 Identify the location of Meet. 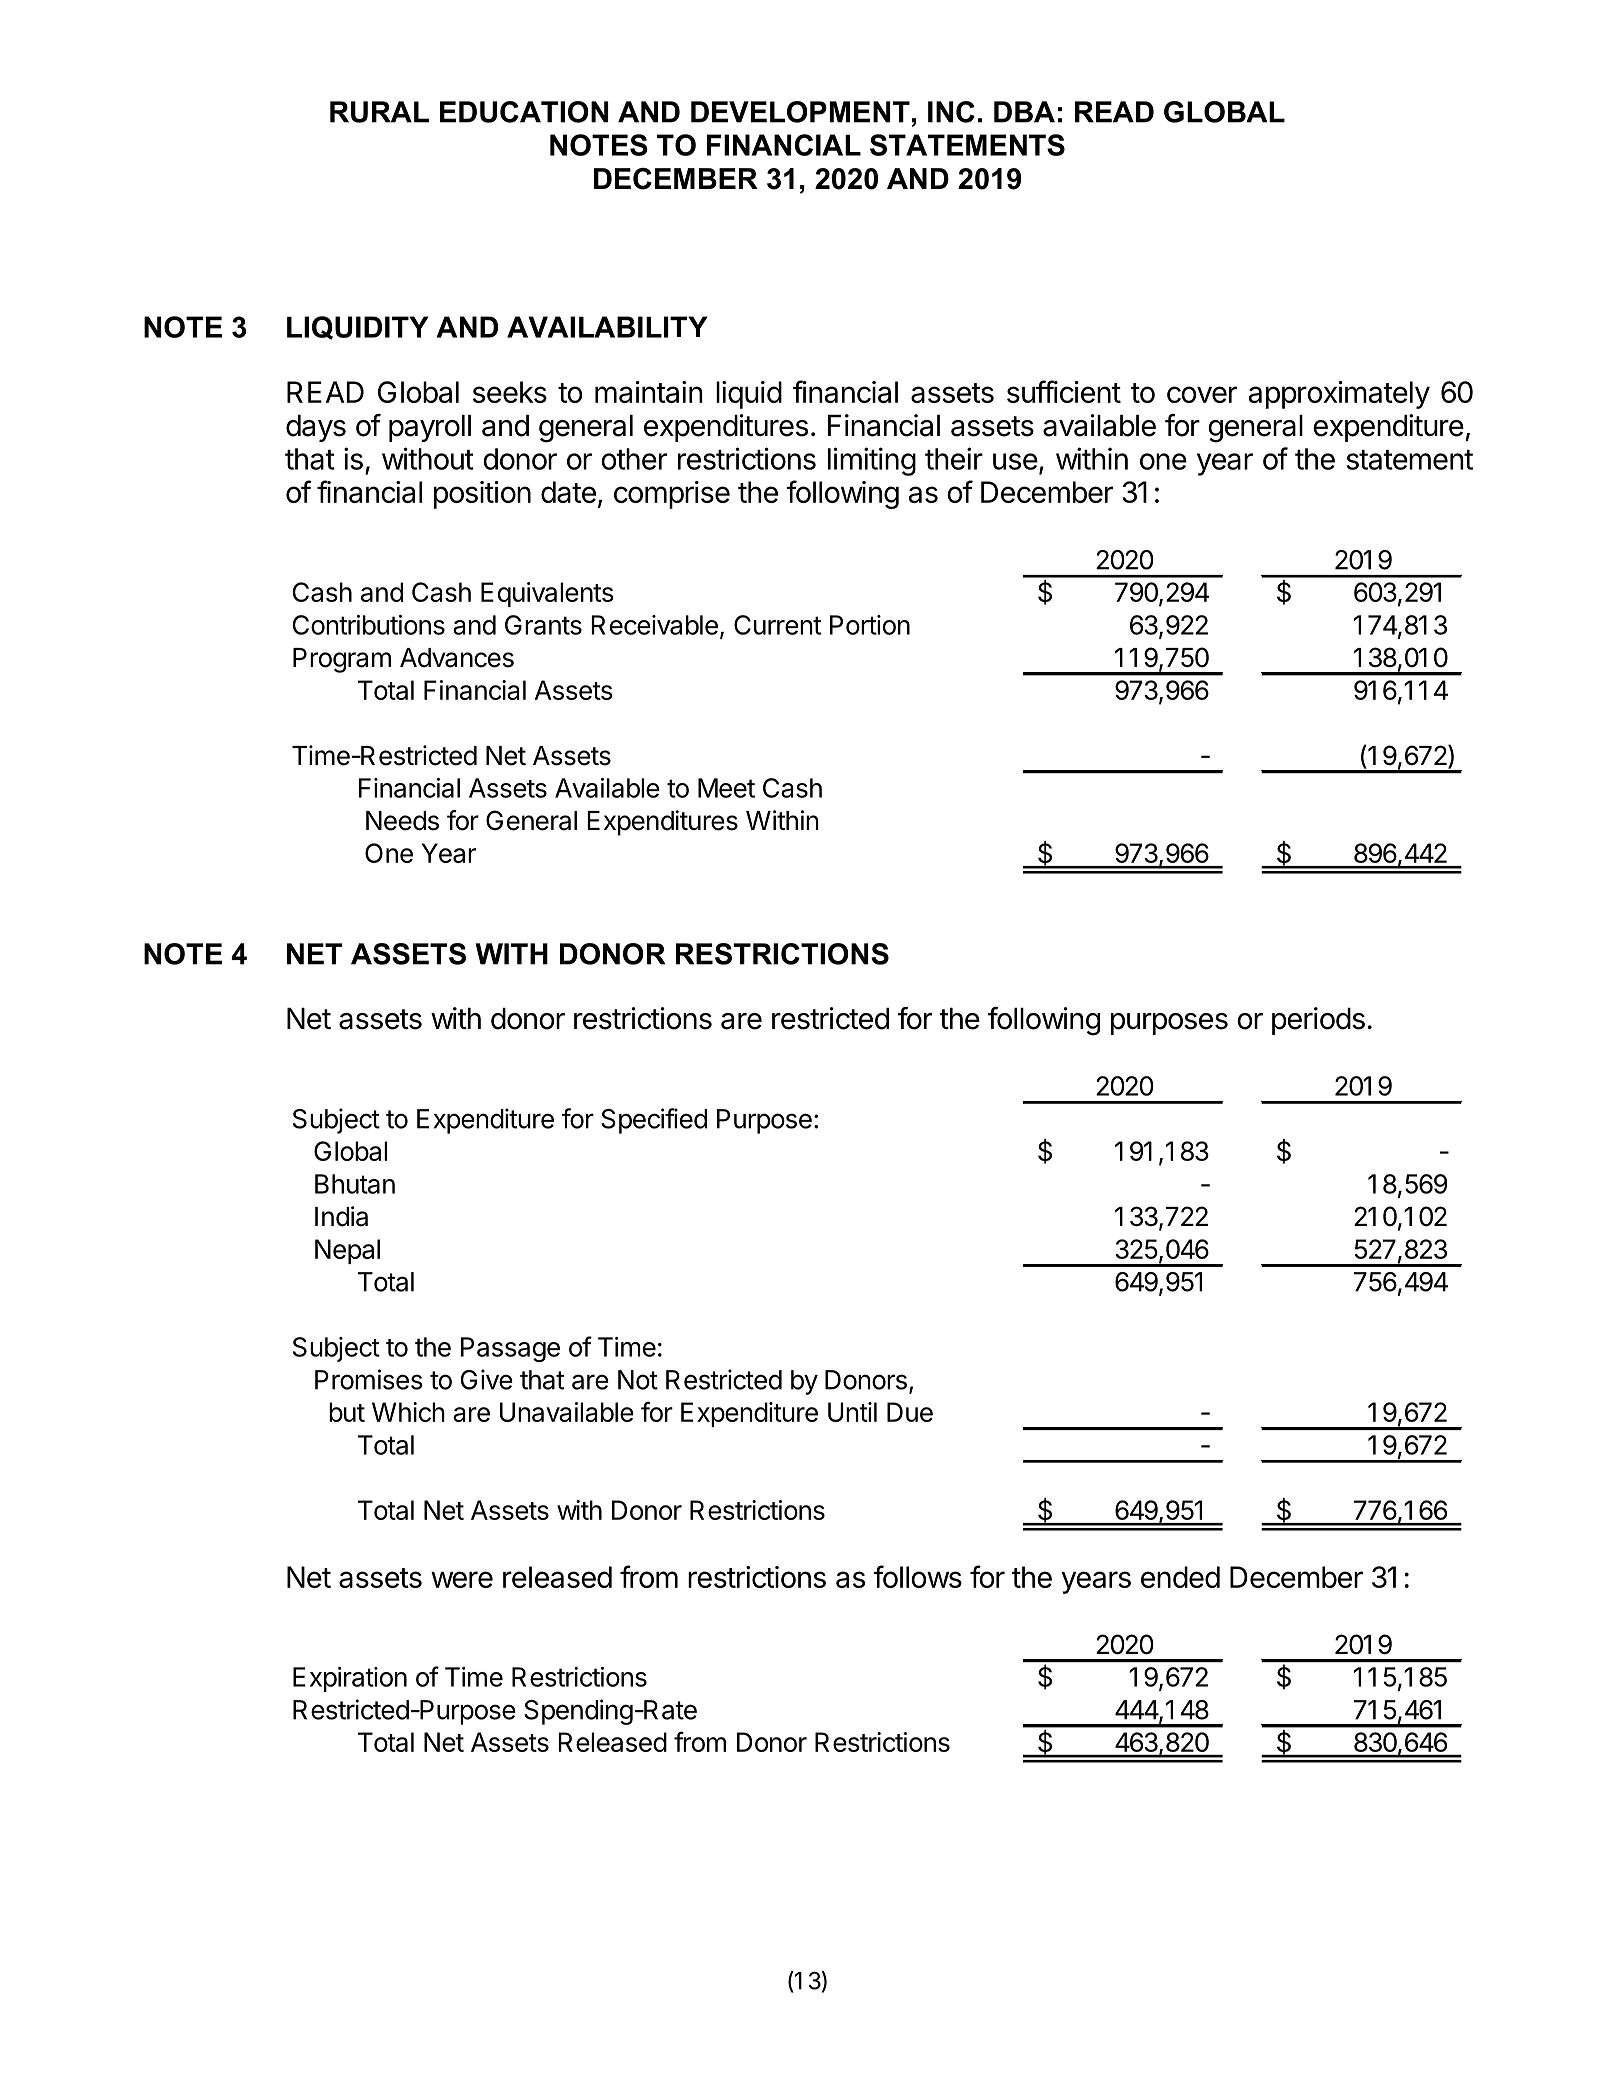
(726, 788).
